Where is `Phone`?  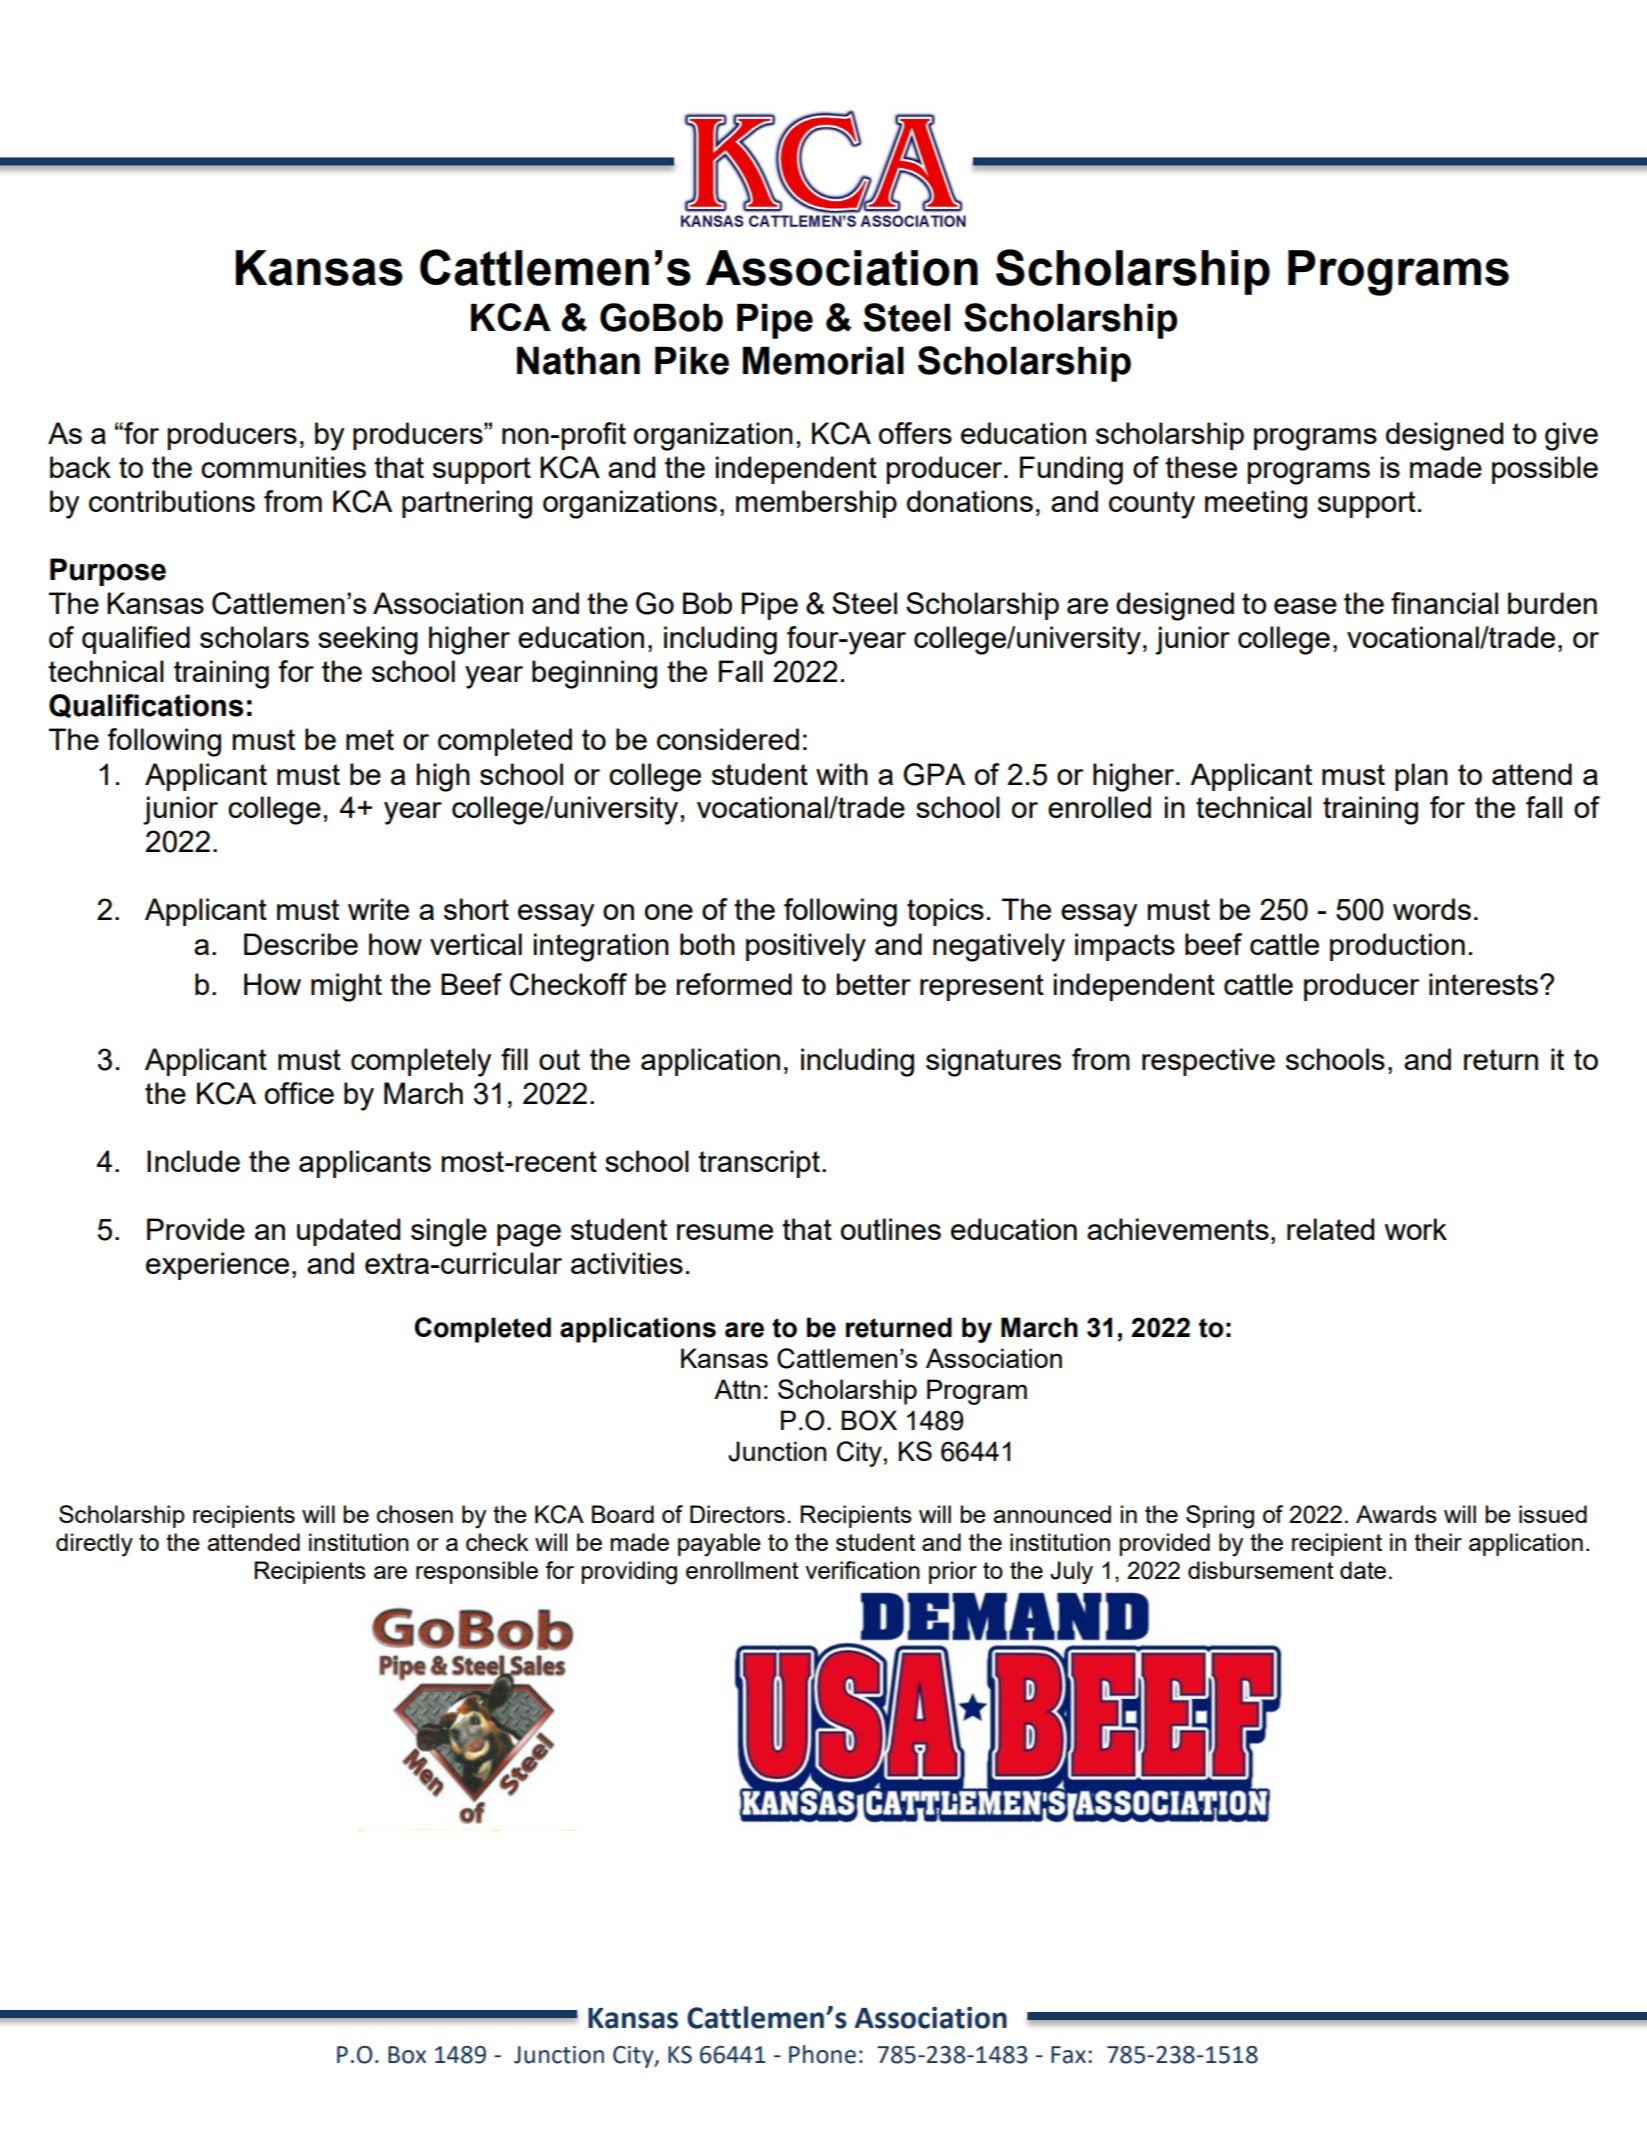
Phone is located at coordinates (822, 2054).
